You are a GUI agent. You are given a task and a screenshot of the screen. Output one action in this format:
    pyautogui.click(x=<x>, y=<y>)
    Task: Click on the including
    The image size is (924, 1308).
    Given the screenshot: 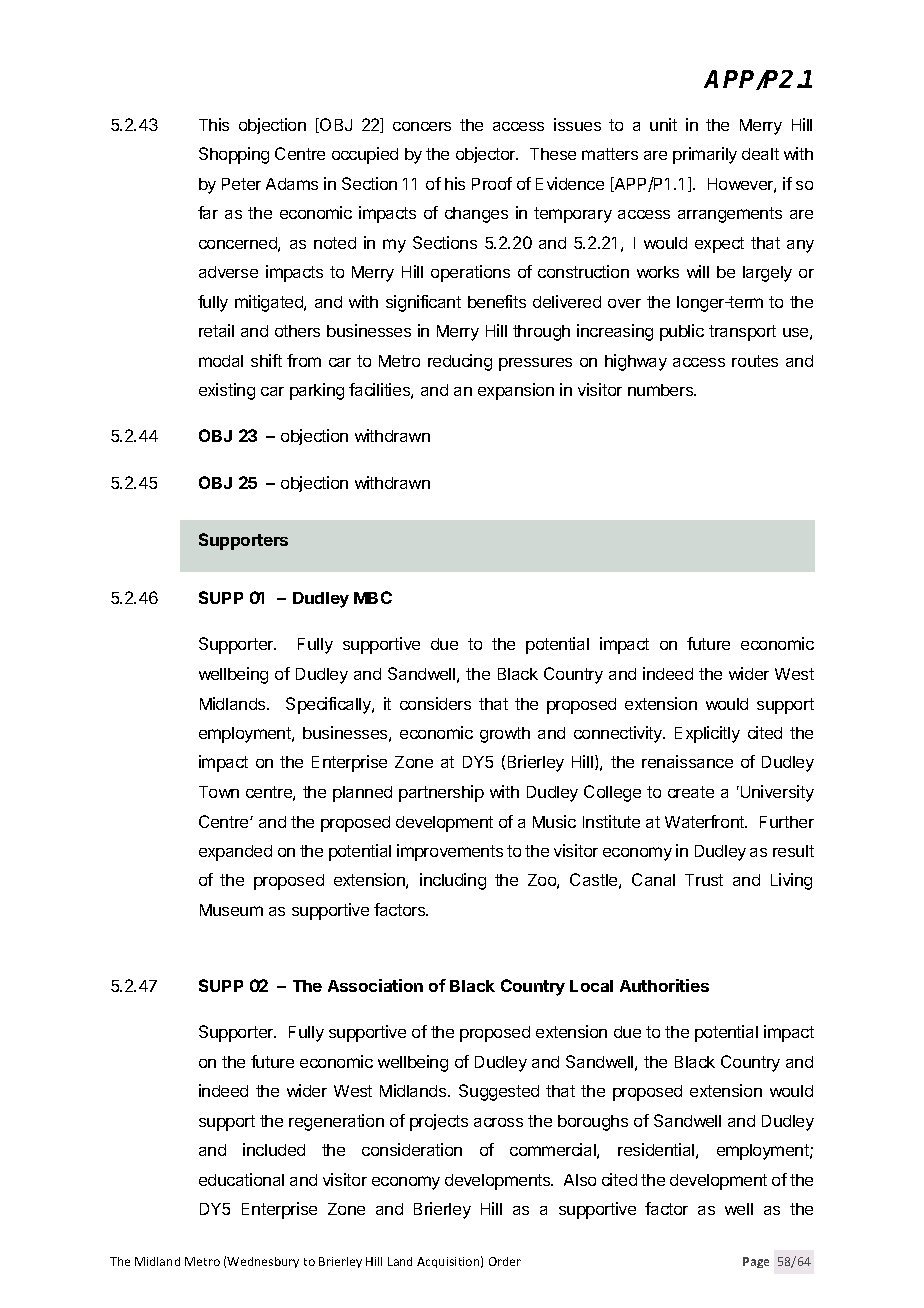 What is the action you would take?
    pyautogui.click(x=453, y=881)
